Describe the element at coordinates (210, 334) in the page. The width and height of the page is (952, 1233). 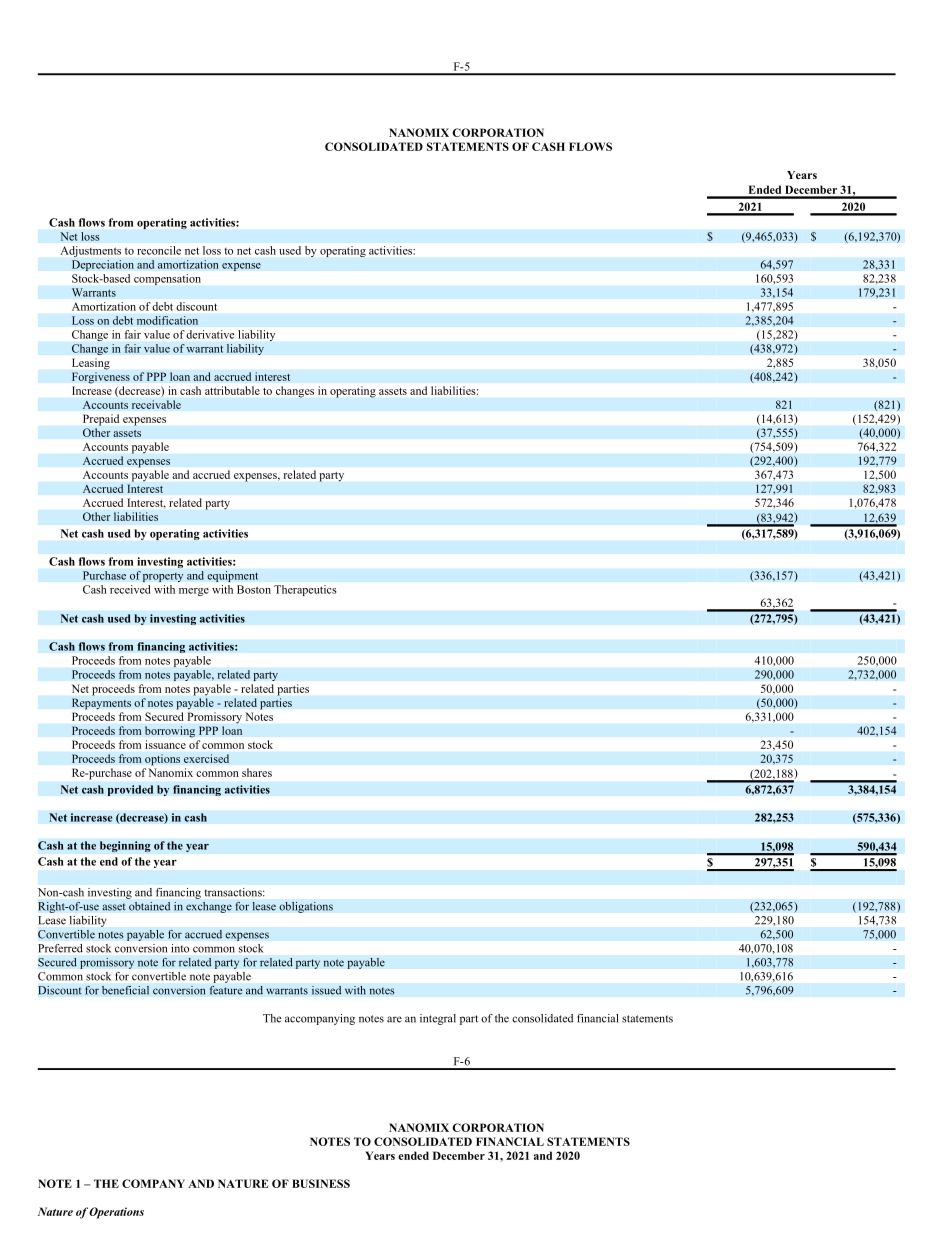
I see `derivative` at that location.
